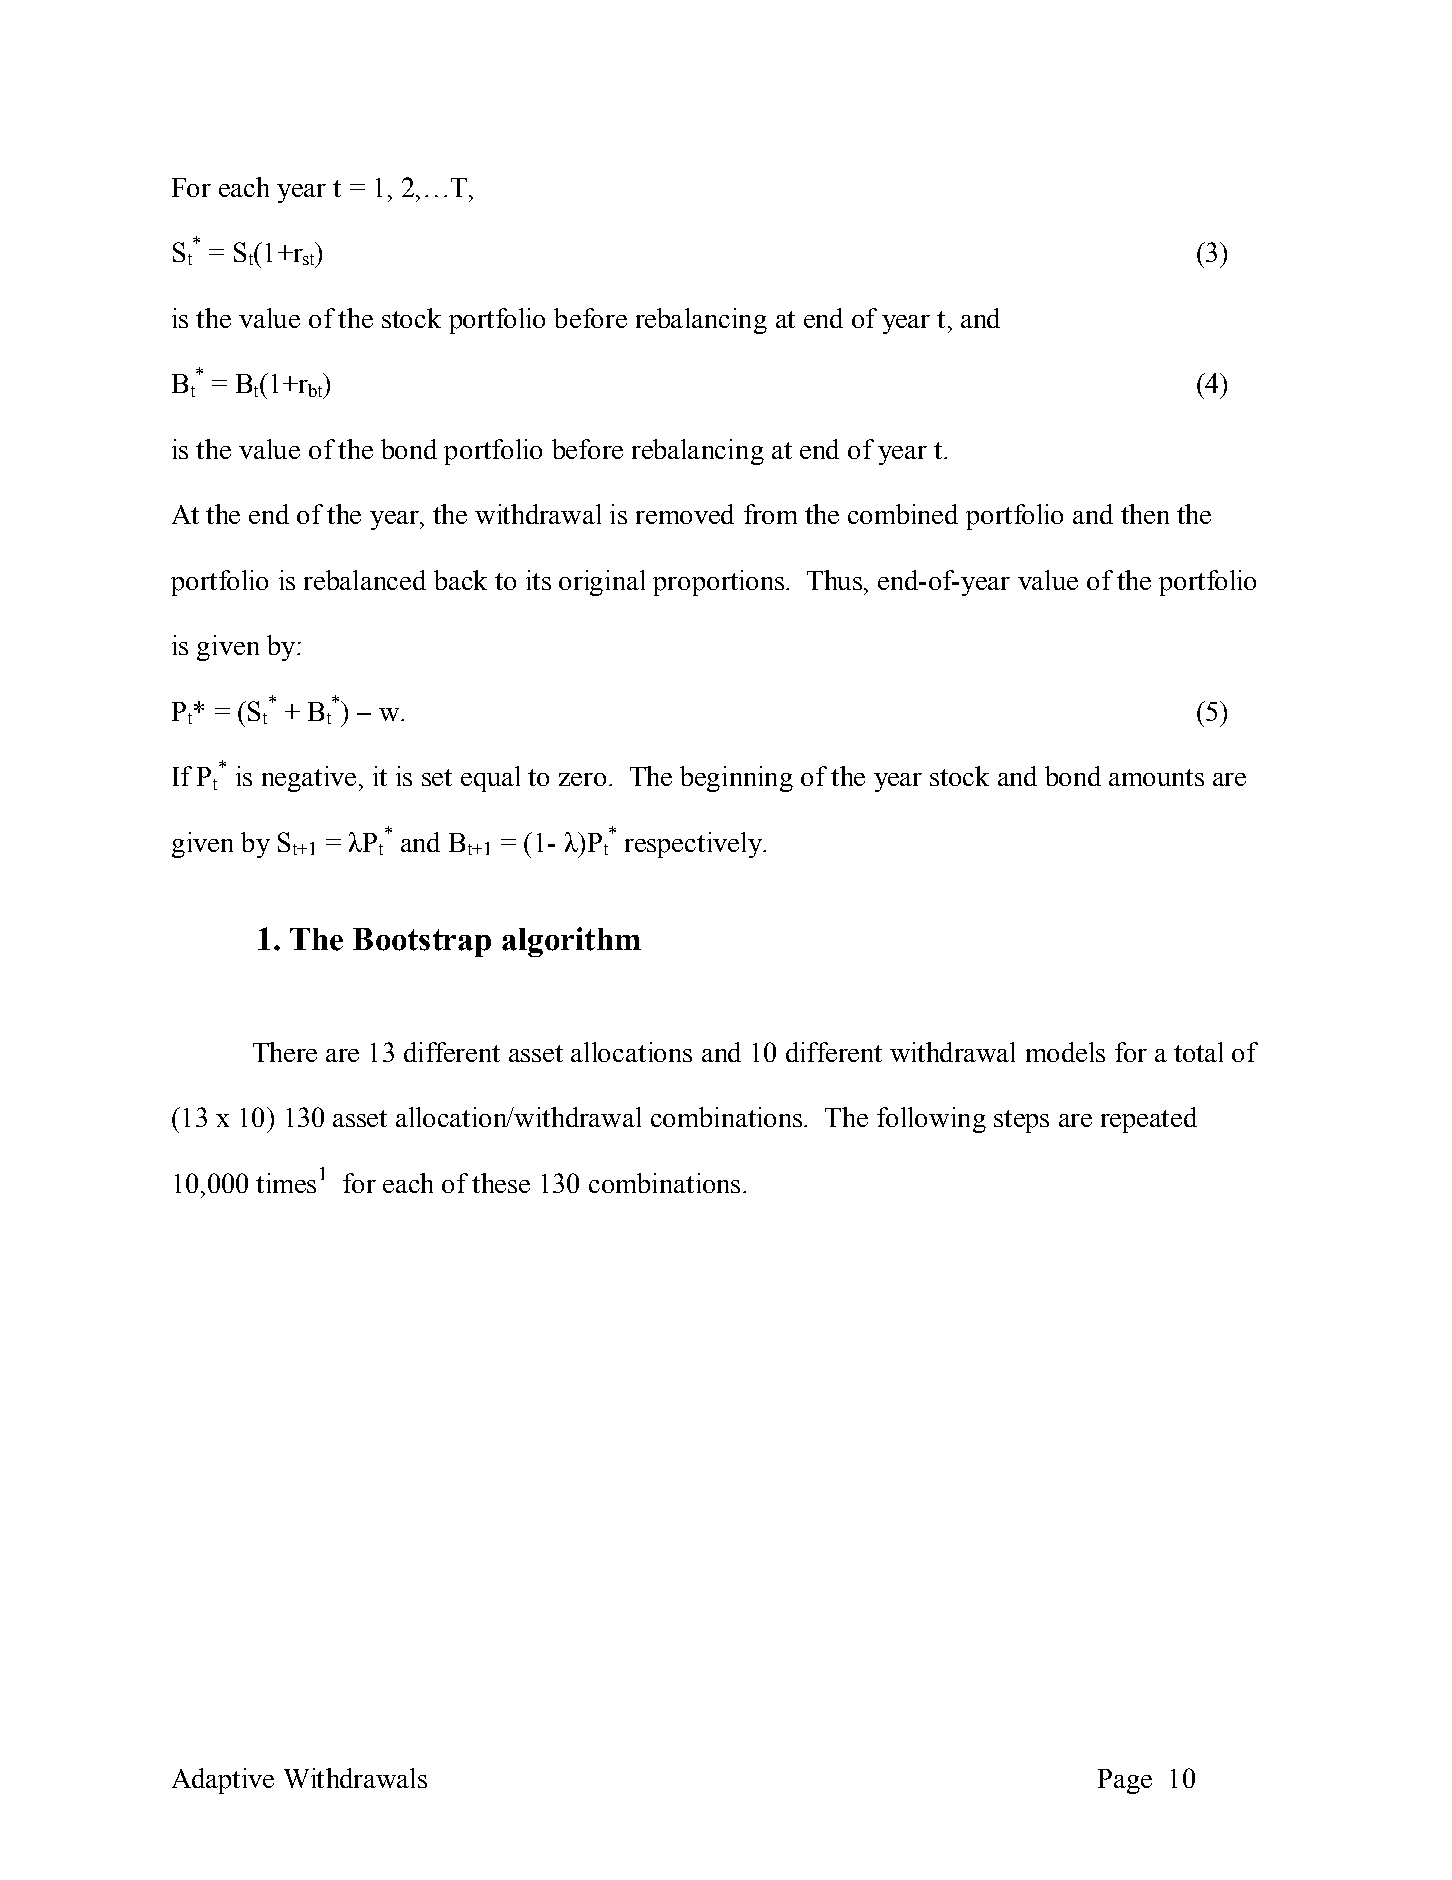 The width and height of the screenshot is (1452, 1880). What do you see at coordinates (285, 1052) in the screenshot?
I see `There` at bounding box center [285, 1052].
